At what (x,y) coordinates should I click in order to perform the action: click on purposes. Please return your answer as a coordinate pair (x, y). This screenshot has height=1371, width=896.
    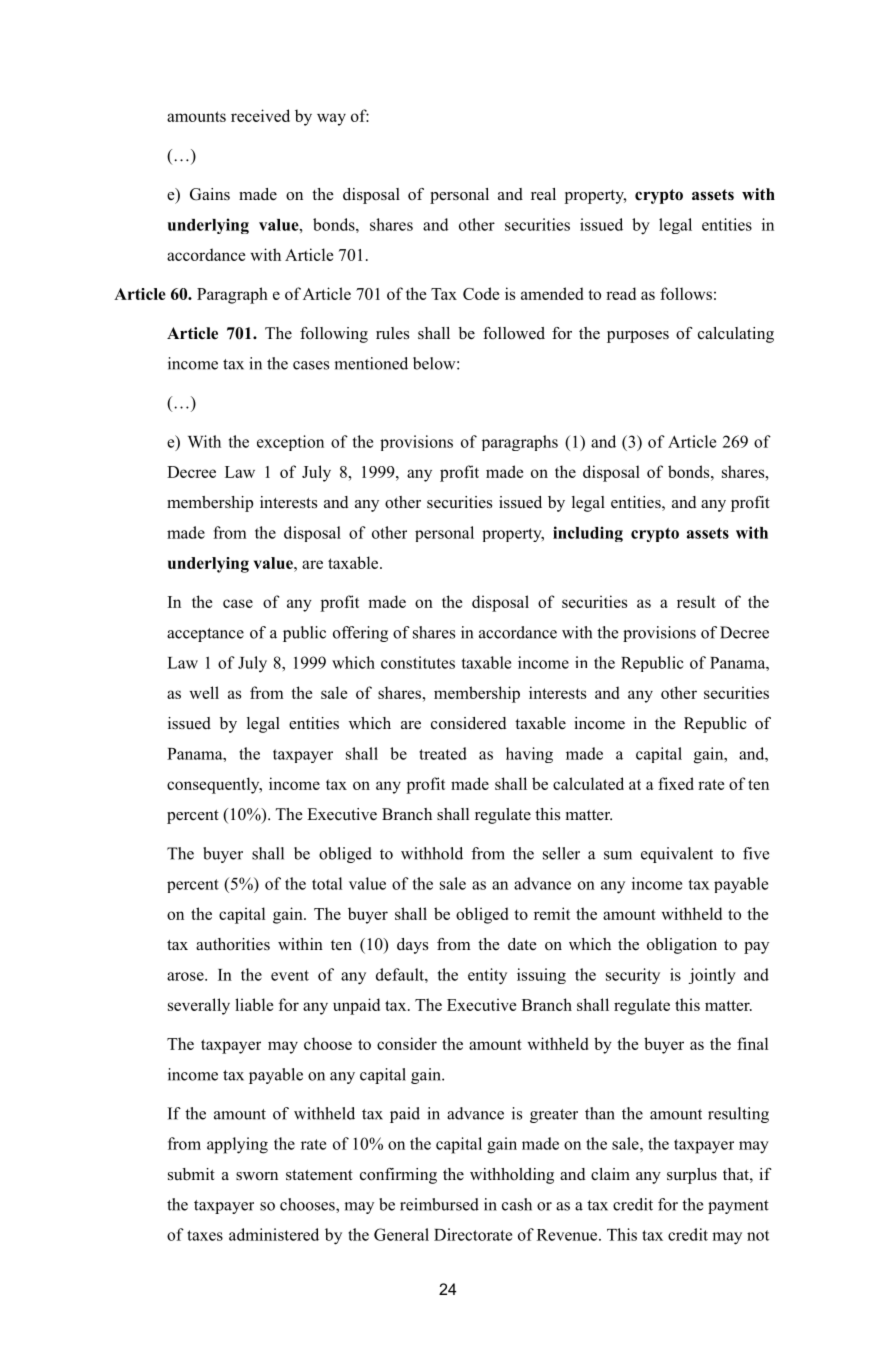
    Looking at the image, I should click on (638, 337).
